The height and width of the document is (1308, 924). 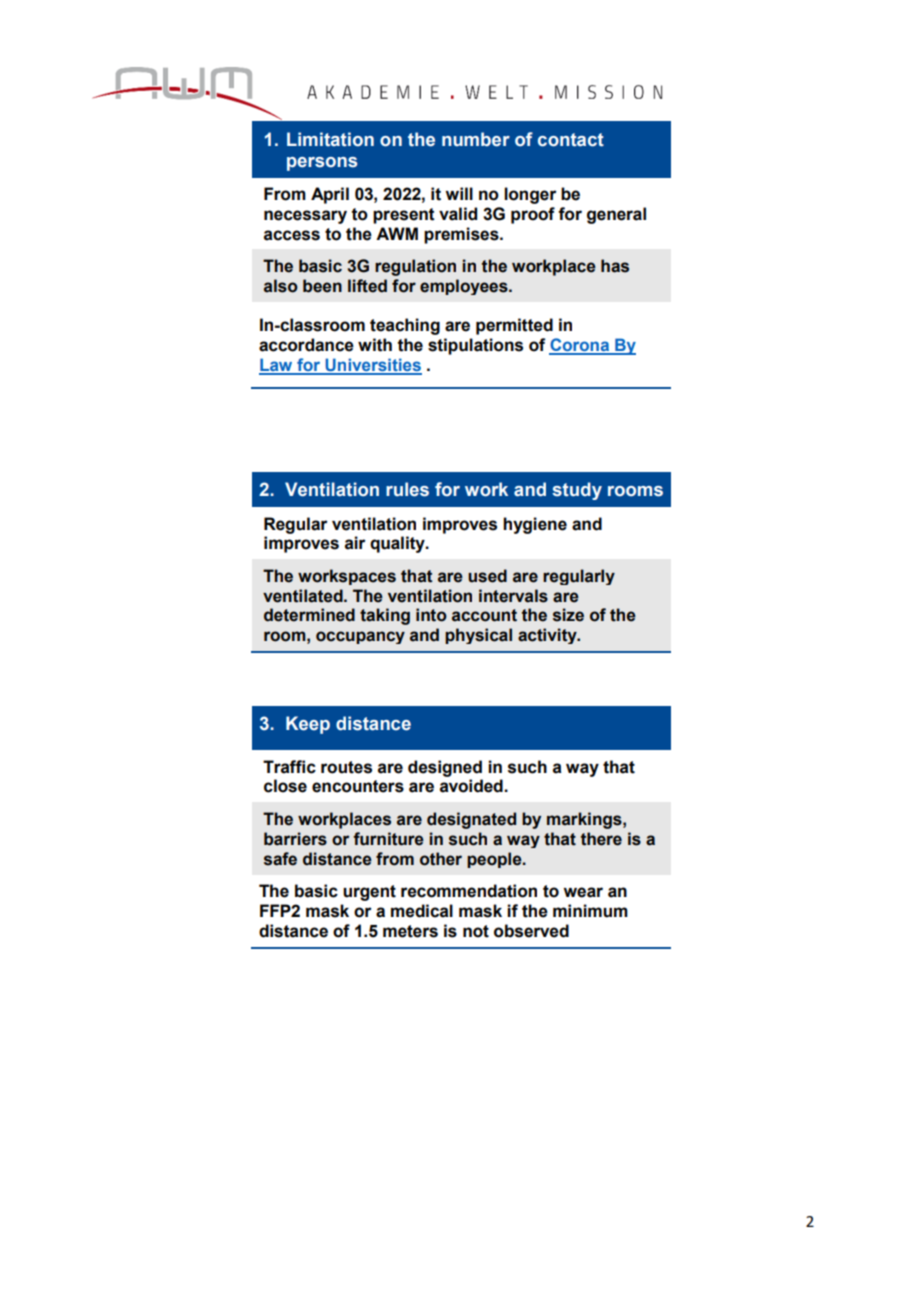 What do you see at coordinates (590, 911) in the document?
I see `minimum` at bounding box center [590, 911].
